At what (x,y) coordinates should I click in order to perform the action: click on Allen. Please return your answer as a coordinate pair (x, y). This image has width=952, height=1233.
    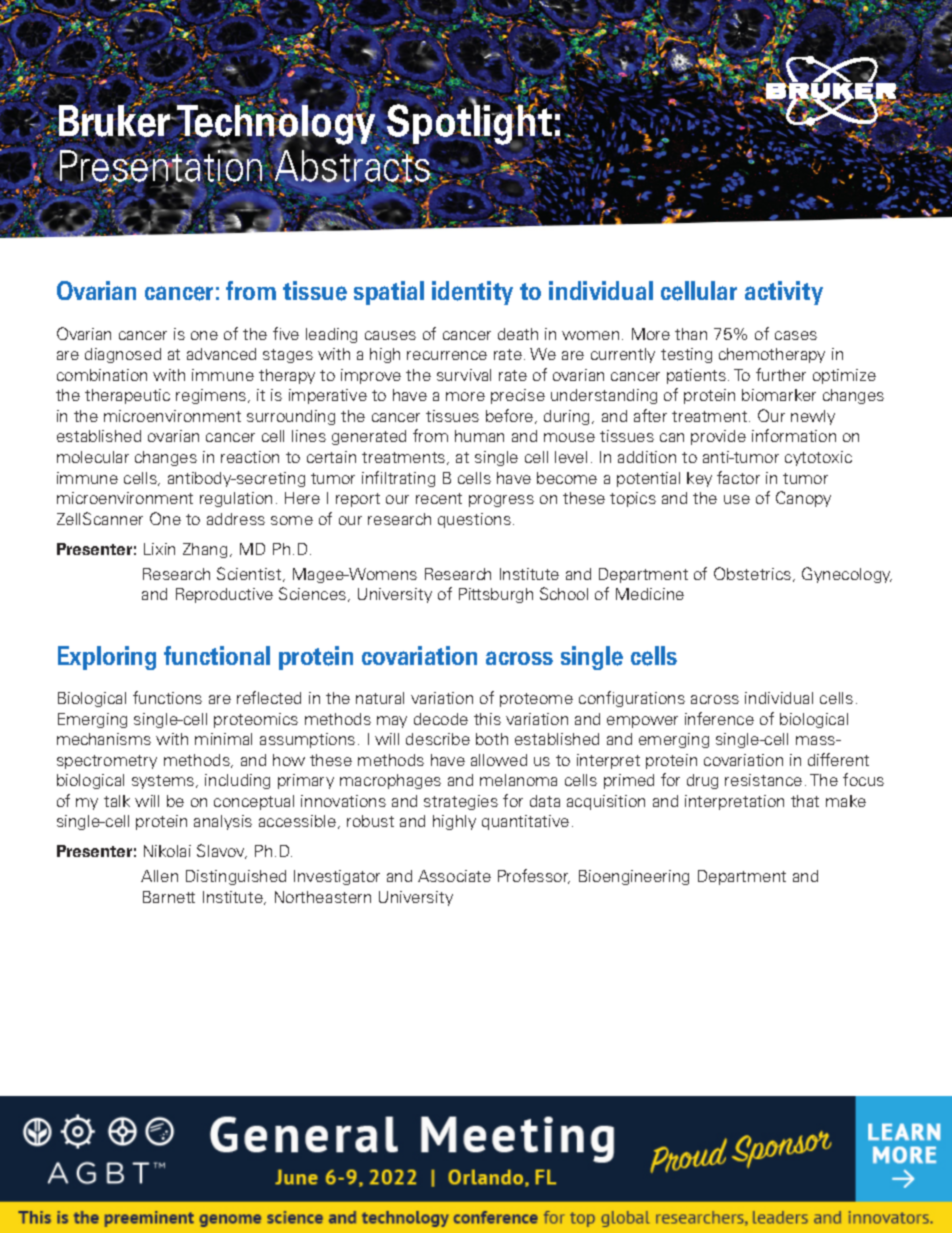
    Looking at the image, I should click on (159, 876).
